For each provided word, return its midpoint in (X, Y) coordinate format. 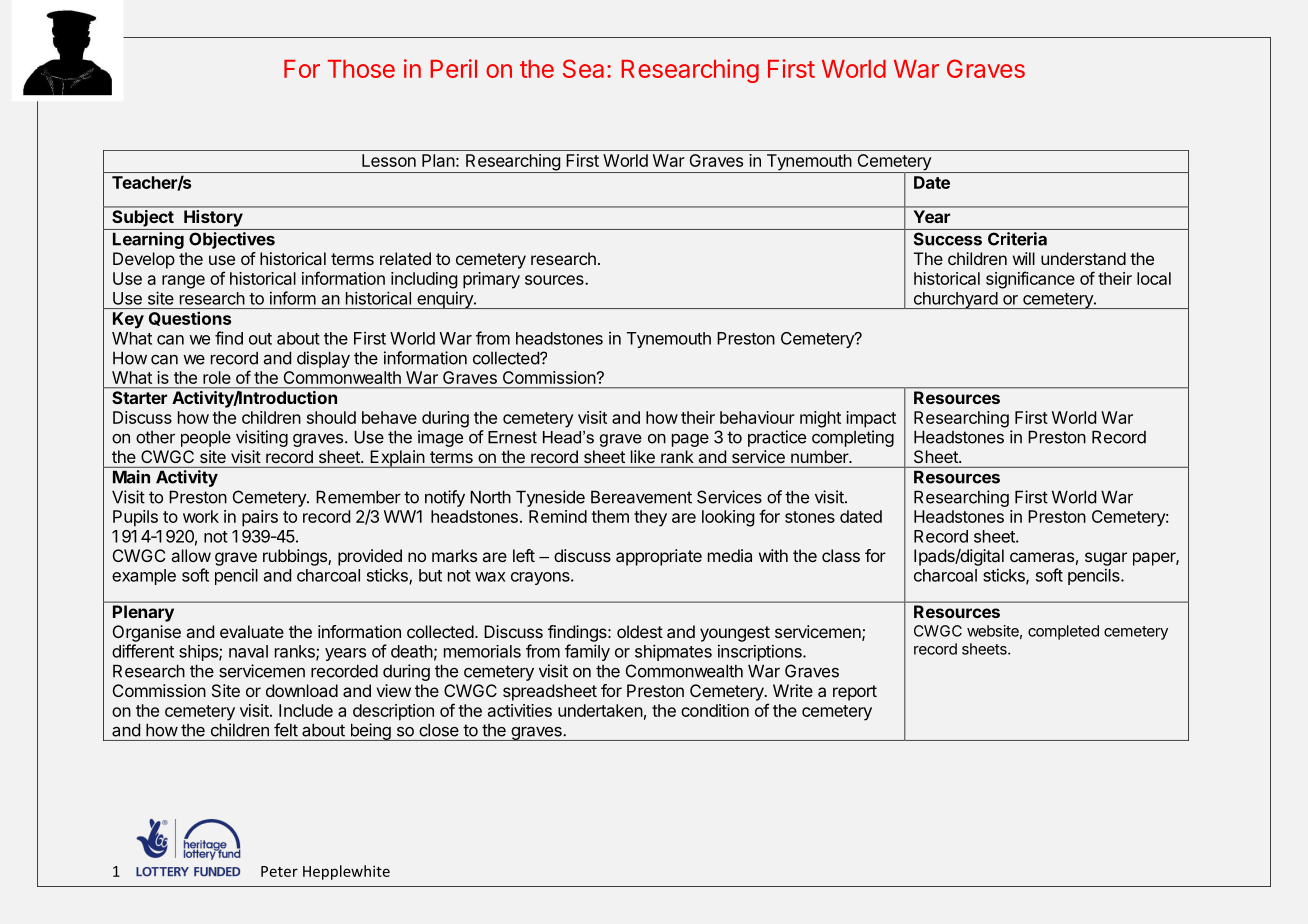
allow (191, 555)
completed (1063, 632)
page (690, 440)
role (217, 377)
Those (361, 69)
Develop (144, 260)
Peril (453, 68)
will (1024, 258)
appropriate (659, 557)
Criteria (1017, 239)
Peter (279, 871)
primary (491, 280)
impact (871, 419)
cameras (1042, 557)
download (302, 690)
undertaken (600, 710)
